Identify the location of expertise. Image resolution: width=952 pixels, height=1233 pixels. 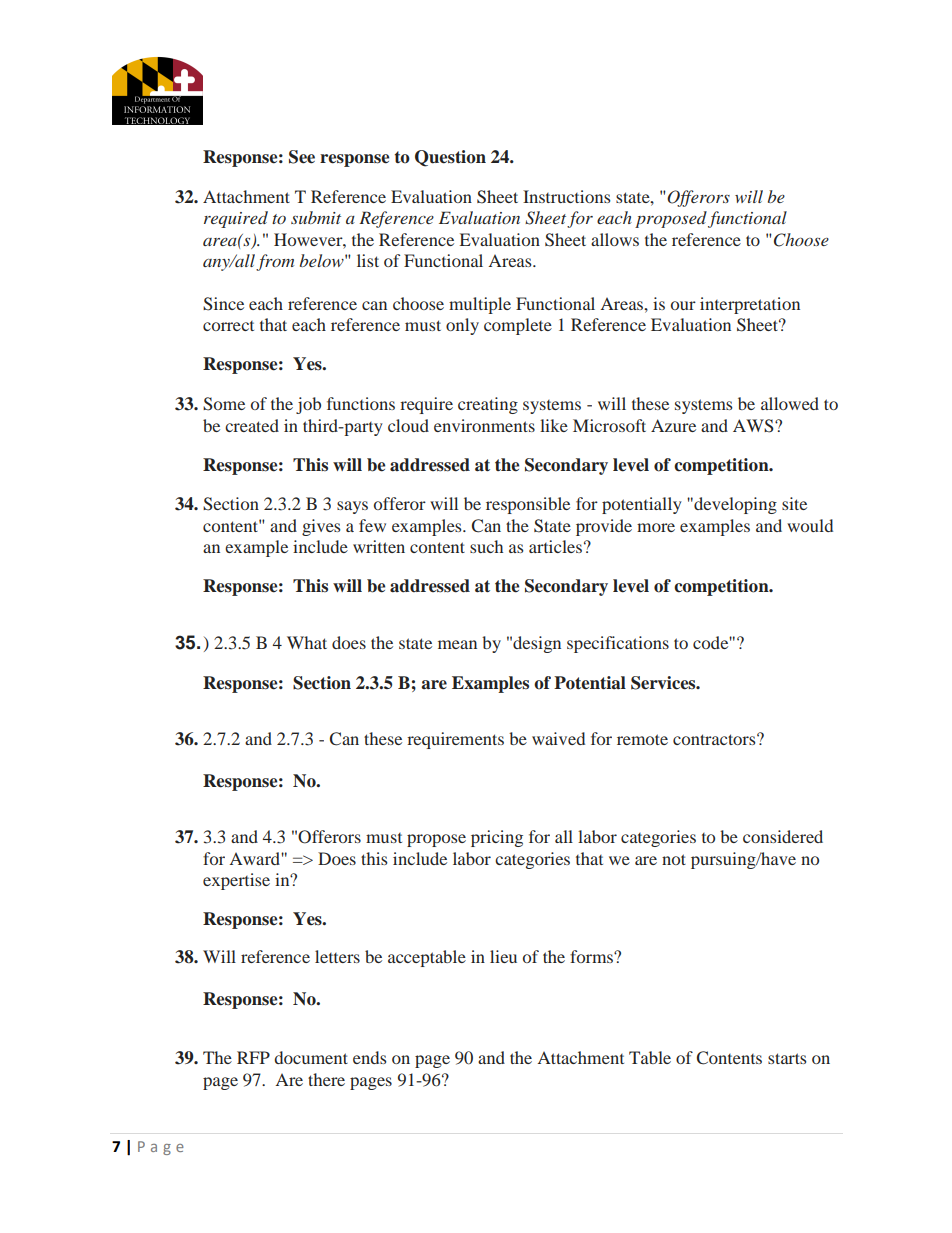
(236, 881).
